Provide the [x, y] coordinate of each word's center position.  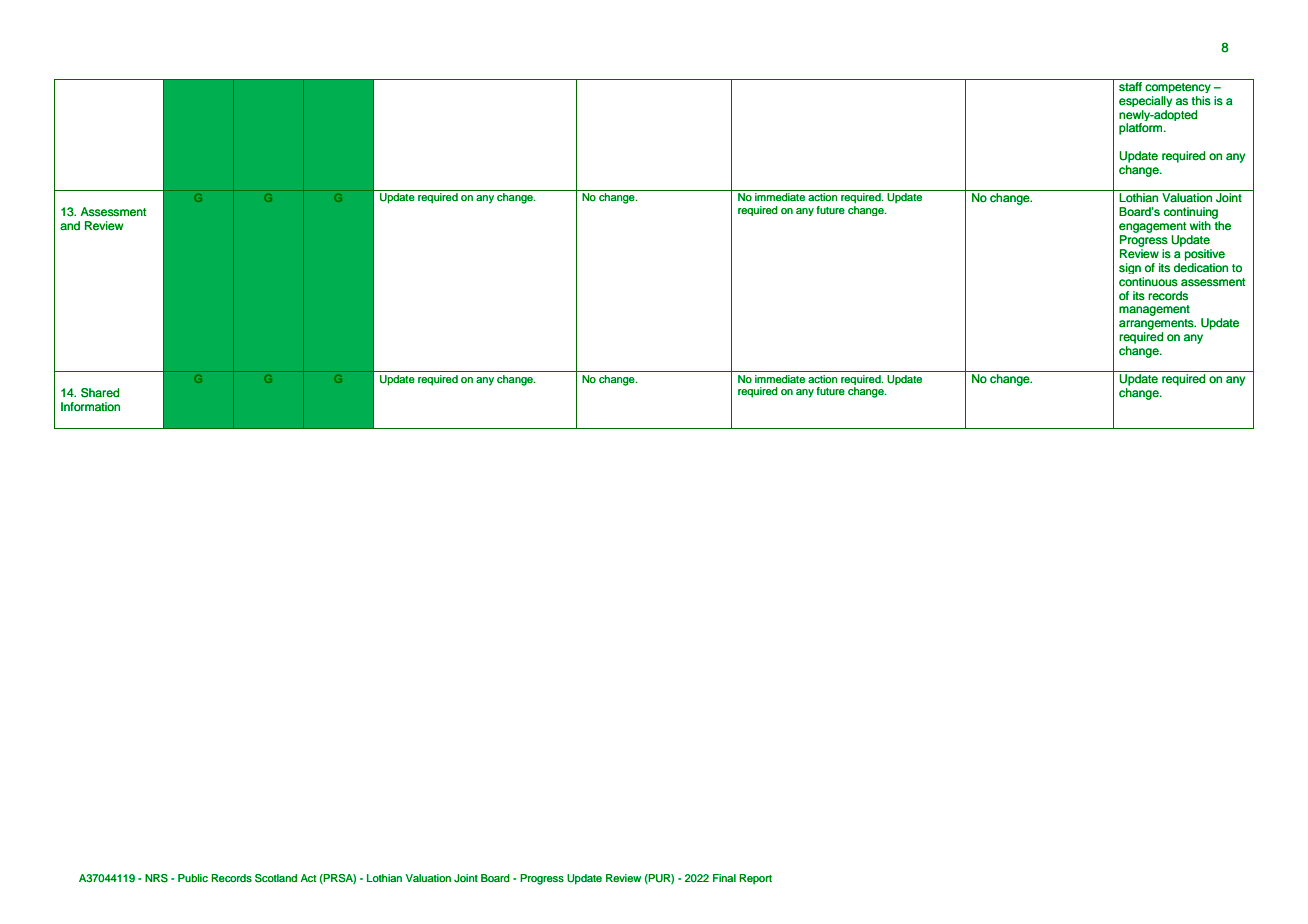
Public [193, 878]
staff [1130, 85]
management [1154, 310]
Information [90, 407]
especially [1145, 101]
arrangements [1157, 324]
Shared [100, 393]
